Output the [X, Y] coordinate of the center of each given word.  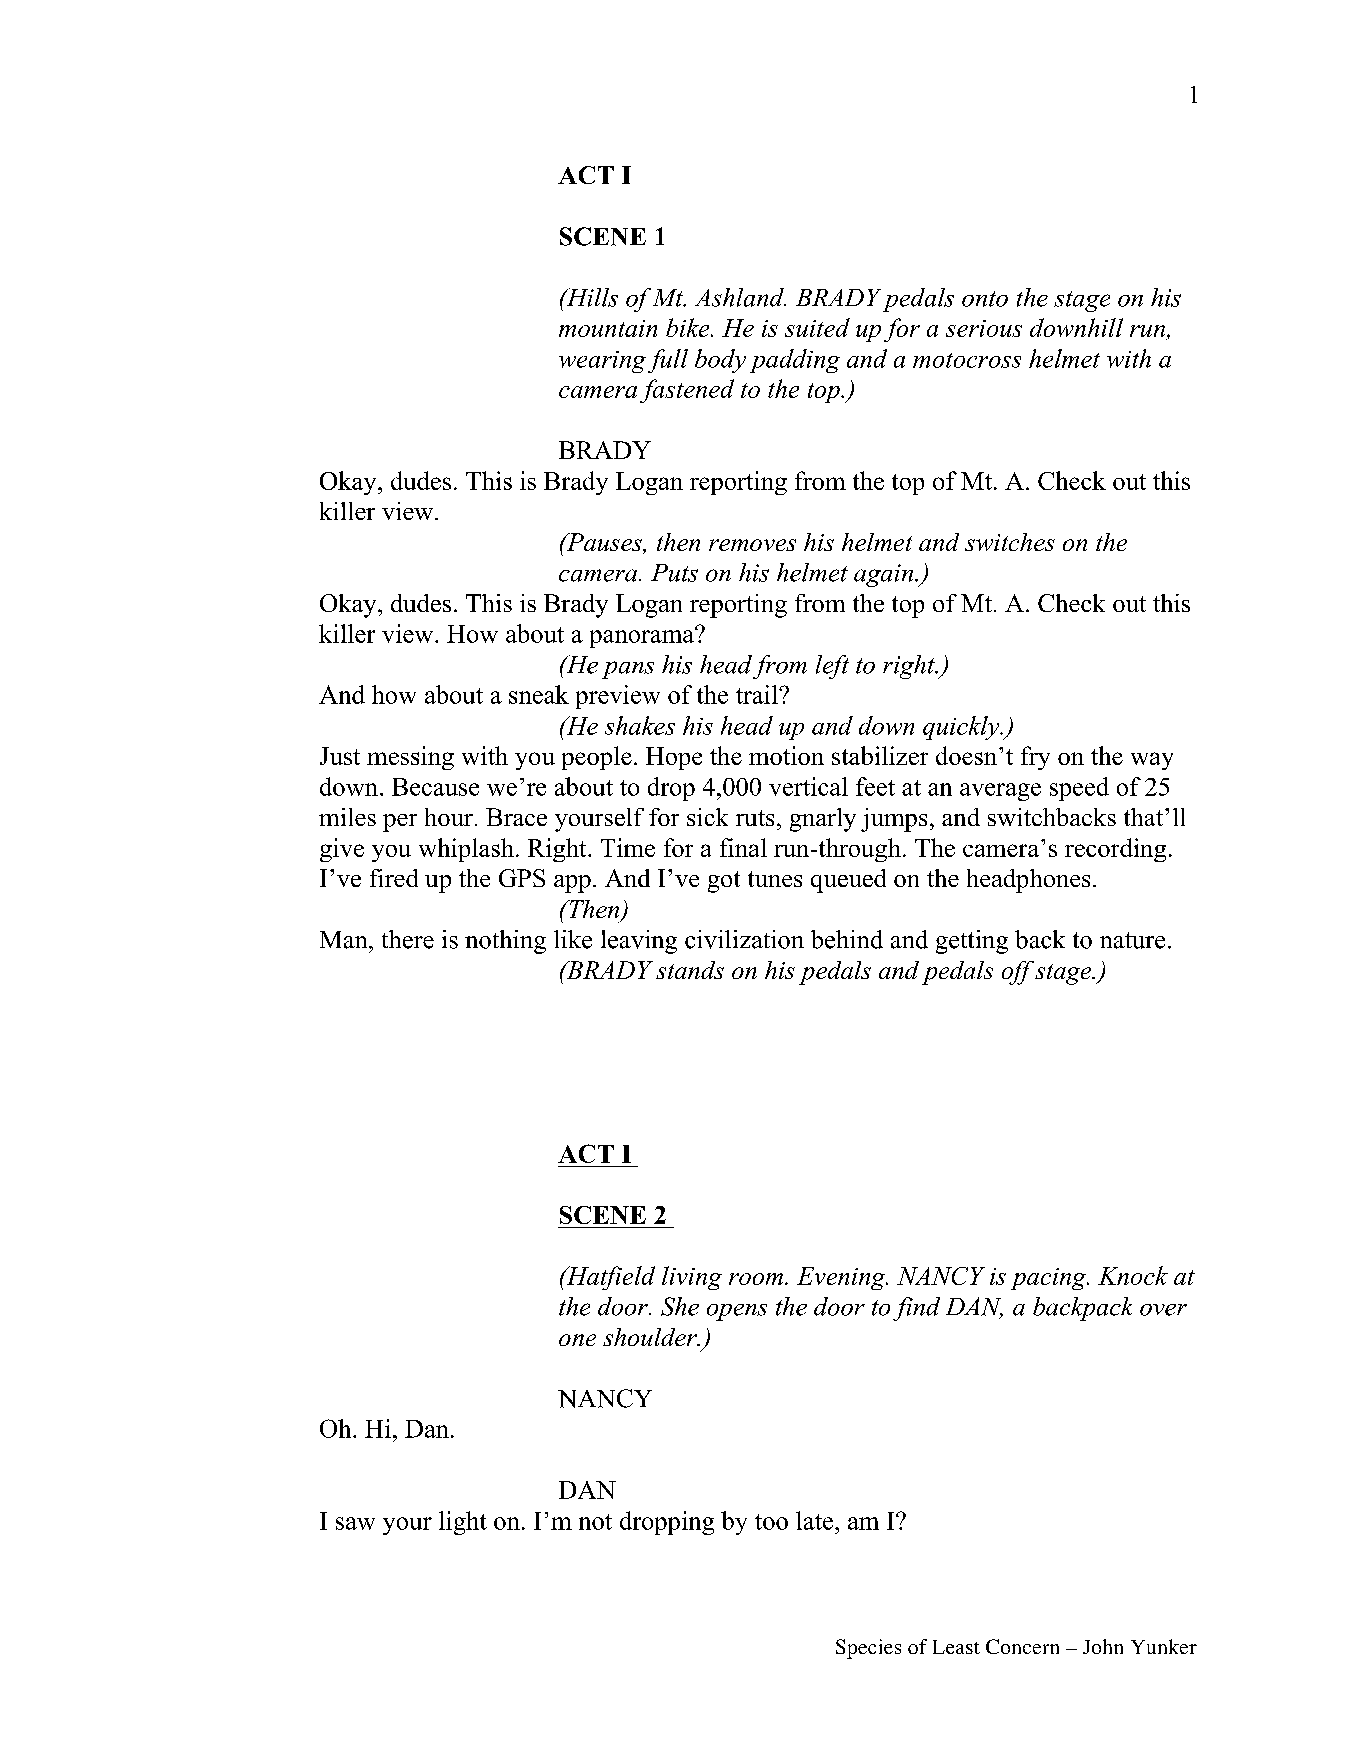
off [1018, 973]
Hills [591, 297]
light [463, 1523]
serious [984, 328]
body [720, 361]
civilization [744, 939]
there [408, 939]
